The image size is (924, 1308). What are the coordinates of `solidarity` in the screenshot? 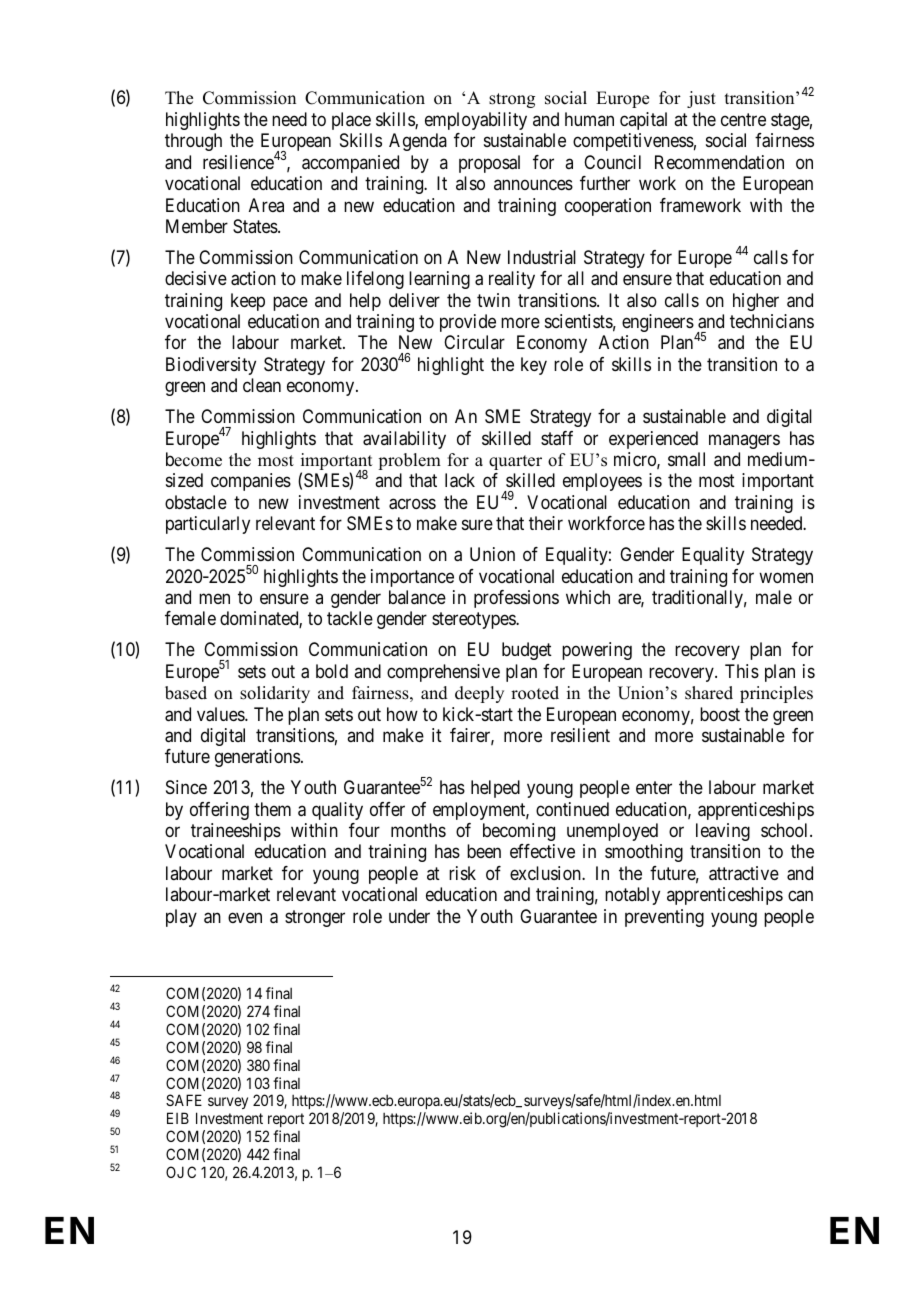 It's located at (275, 694).
